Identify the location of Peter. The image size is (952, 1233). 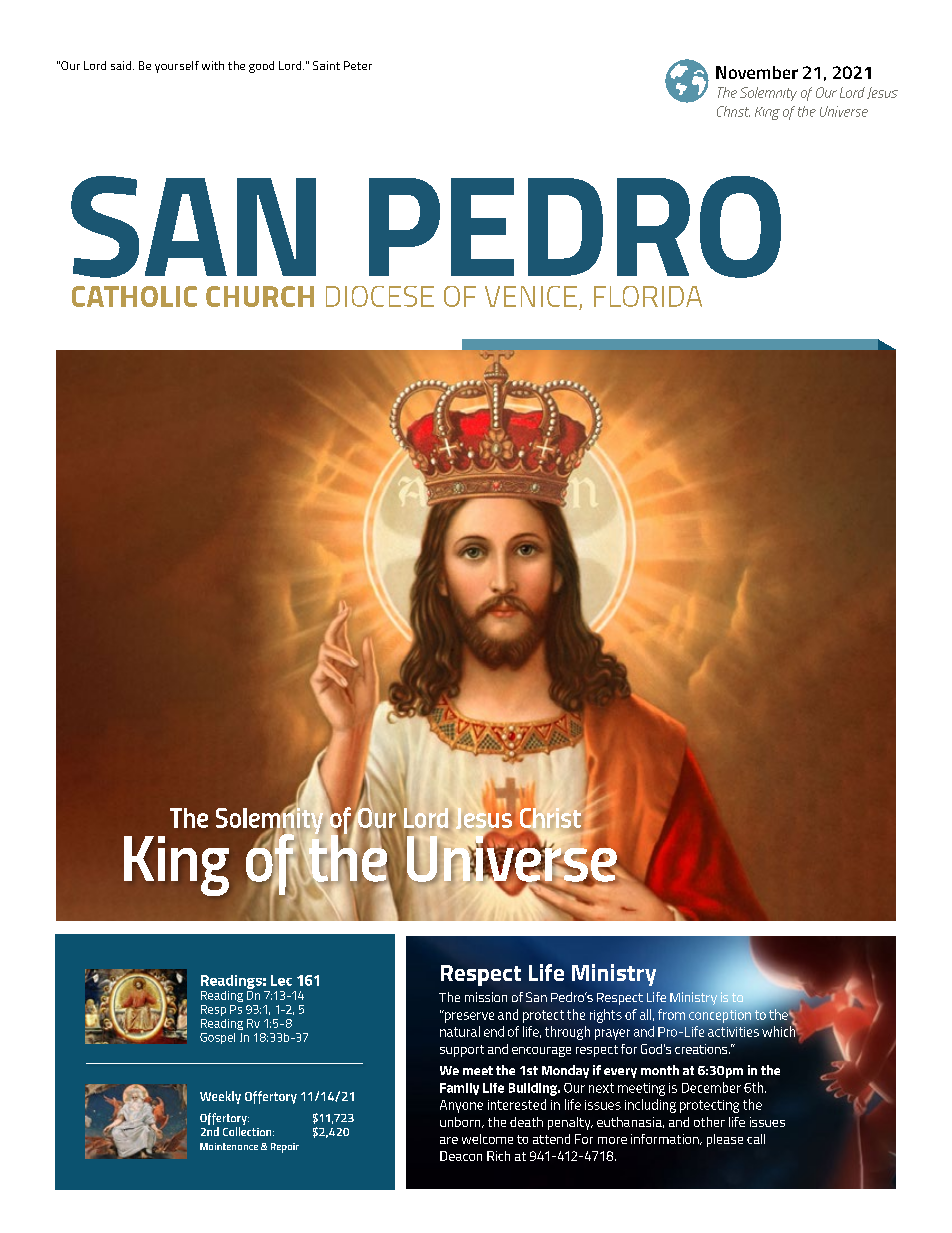
(358, 65).
